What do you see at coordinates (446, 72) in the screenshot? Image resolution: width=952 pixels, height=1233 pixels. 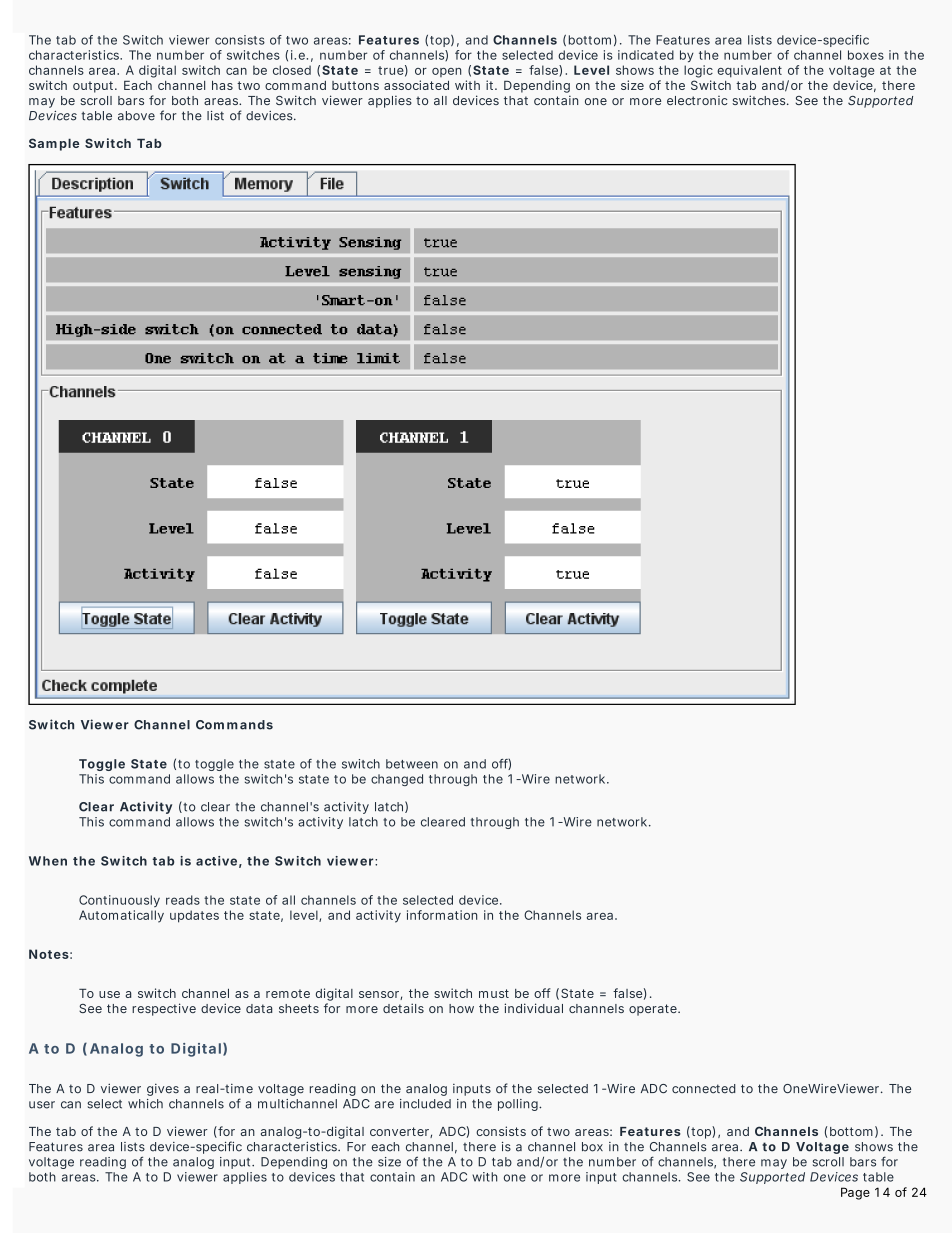 I see `open` at bounding box center [446, 72].
